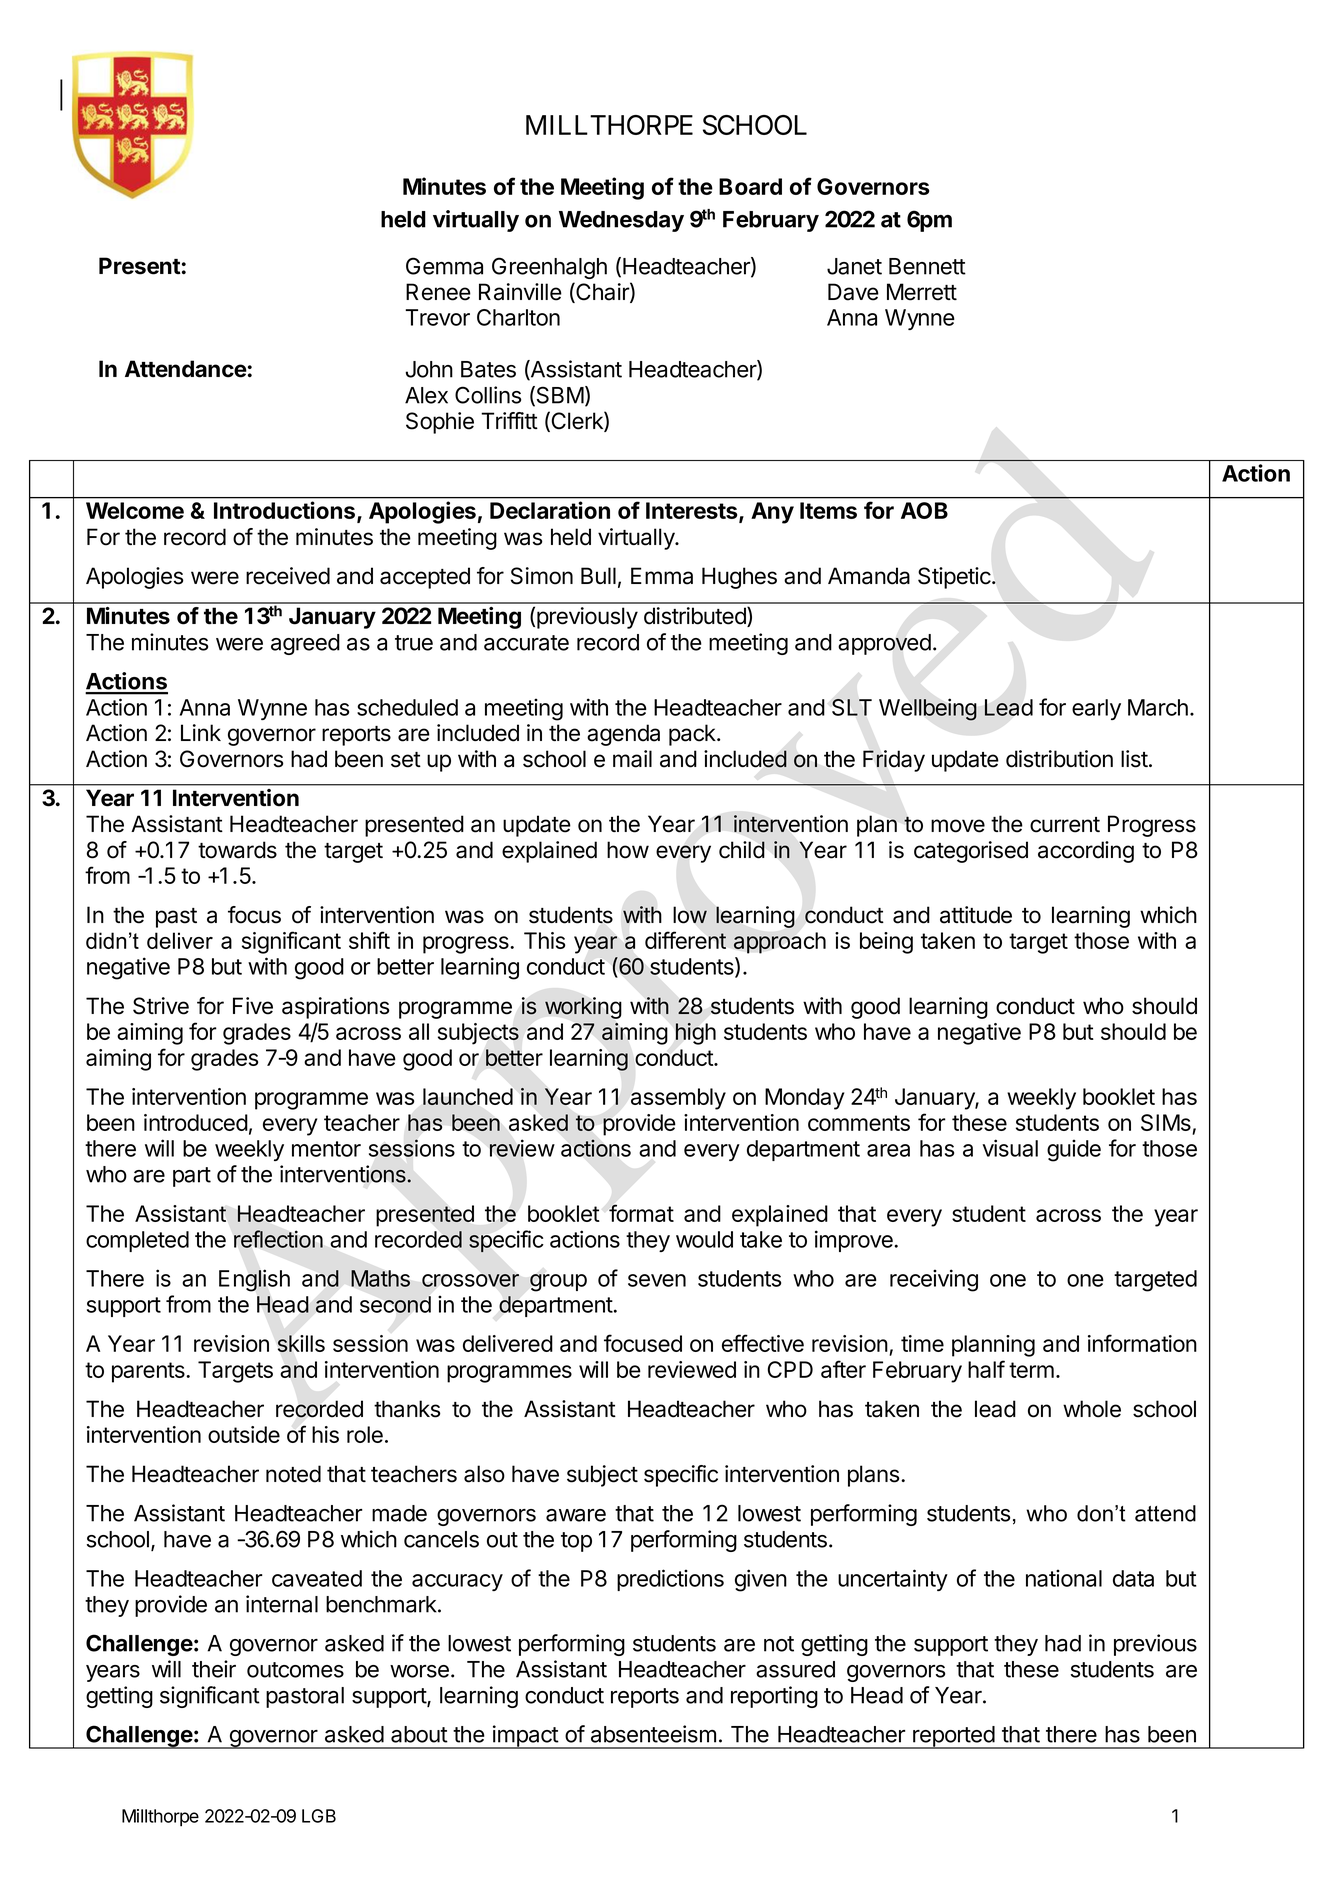 This image has height=1890, width=1336. Describe the element at coordinates (976, 915) in the image. I see `attitude` at that location.
